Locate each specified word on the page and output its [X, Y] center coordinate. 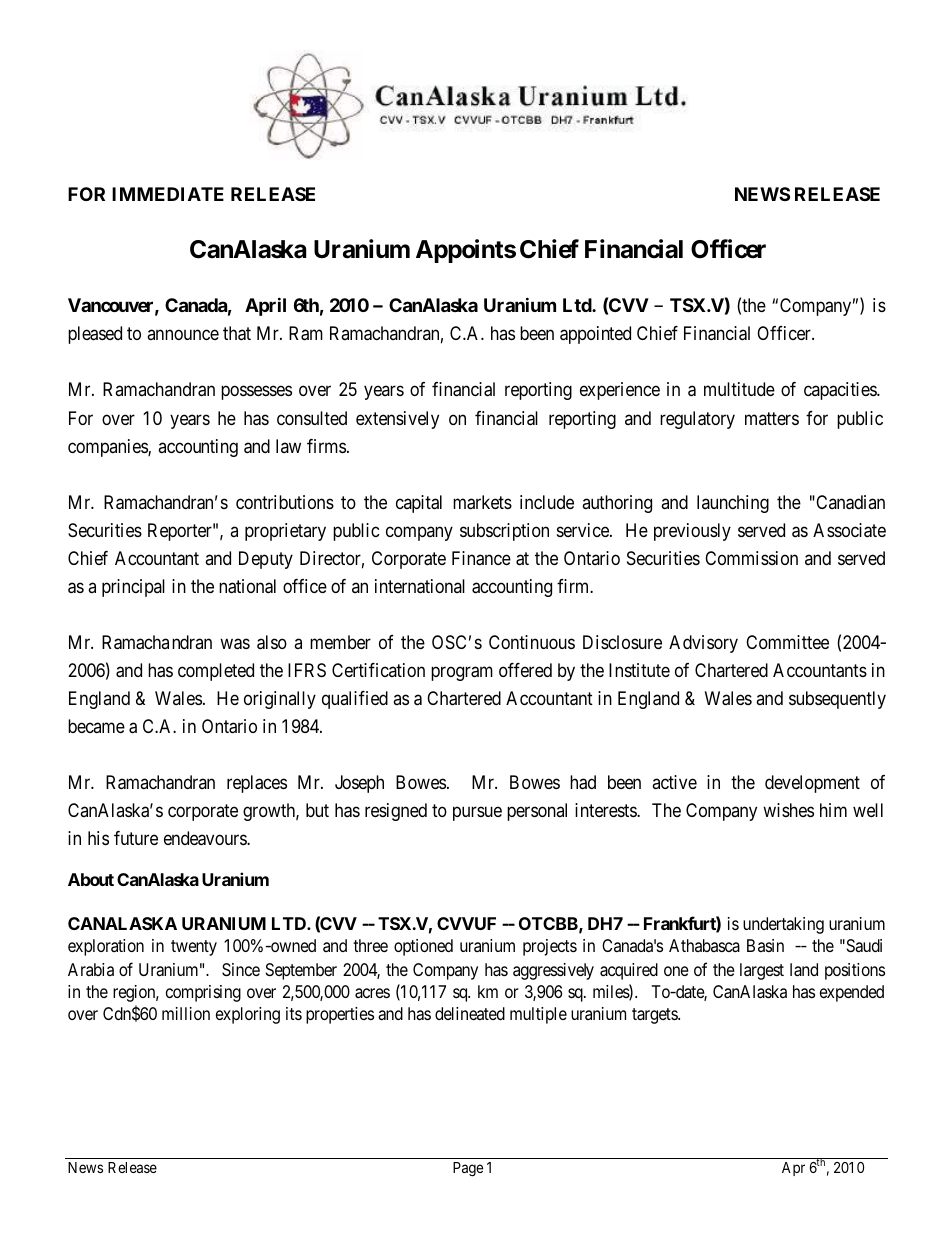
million [186, 1013]
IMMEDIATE [168, 194]
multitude [739, 389]
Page [468, 1169]
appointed [595, 335]
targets [655, 1016]
